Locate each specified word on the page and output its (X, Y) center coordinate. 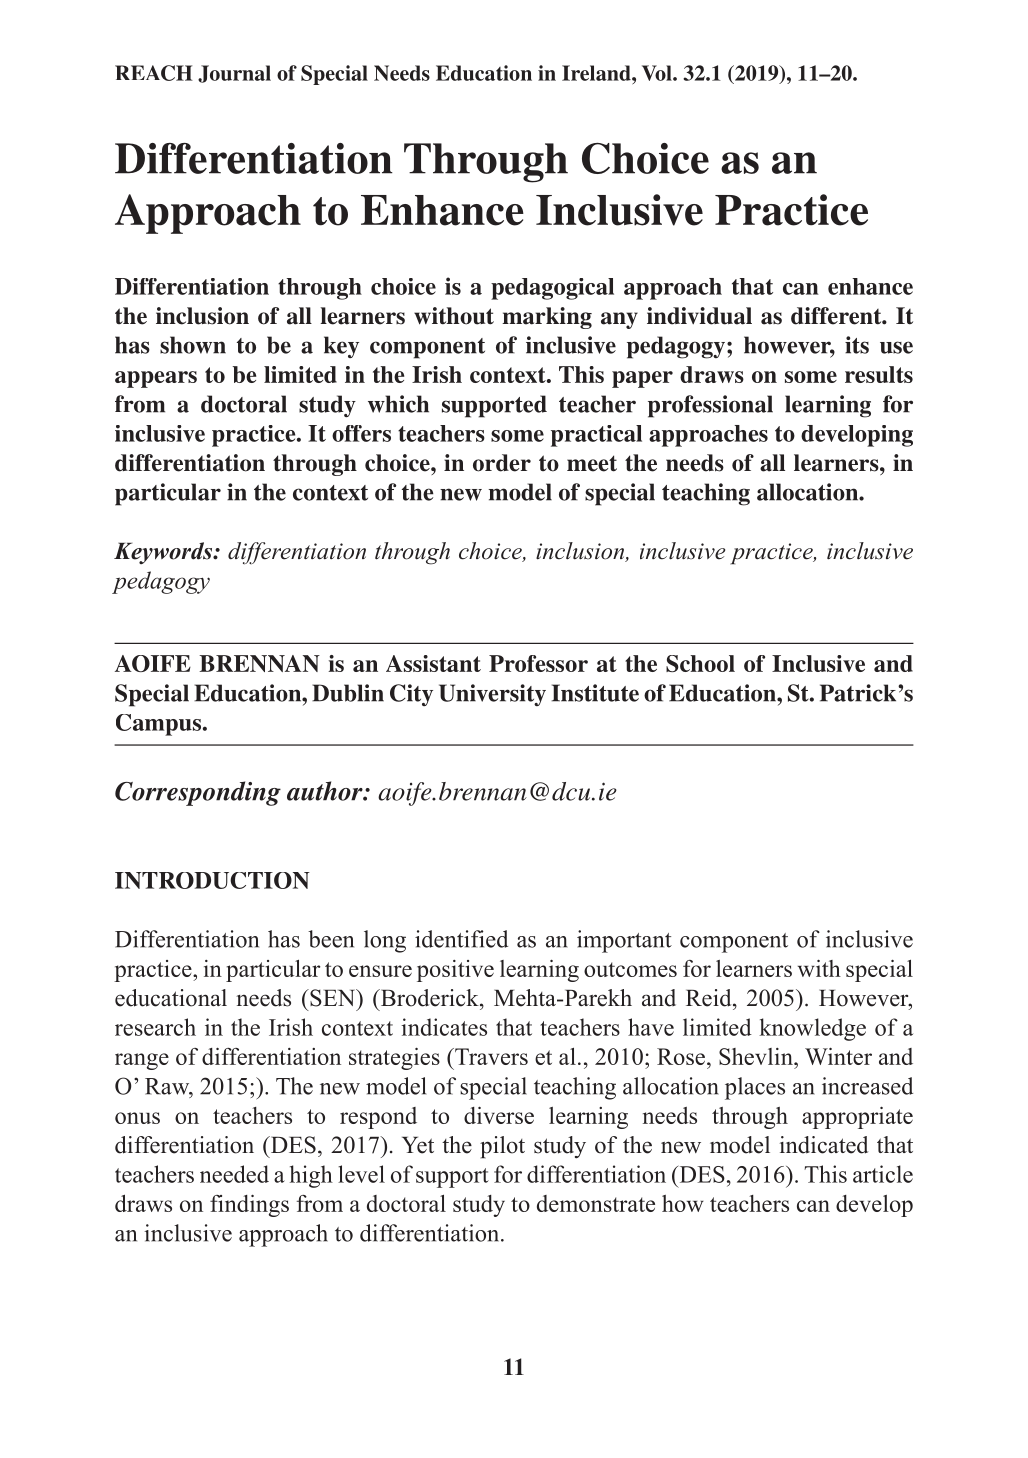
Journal (234, 74)
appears (156, 379)
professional (710, 406)
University (492, 695)
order (502, 463)
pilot (502, 1147)
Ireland (597, 73)
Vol (658, 73)
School (700, 663)
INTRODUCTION (212, 880)
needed (234, 1174)
